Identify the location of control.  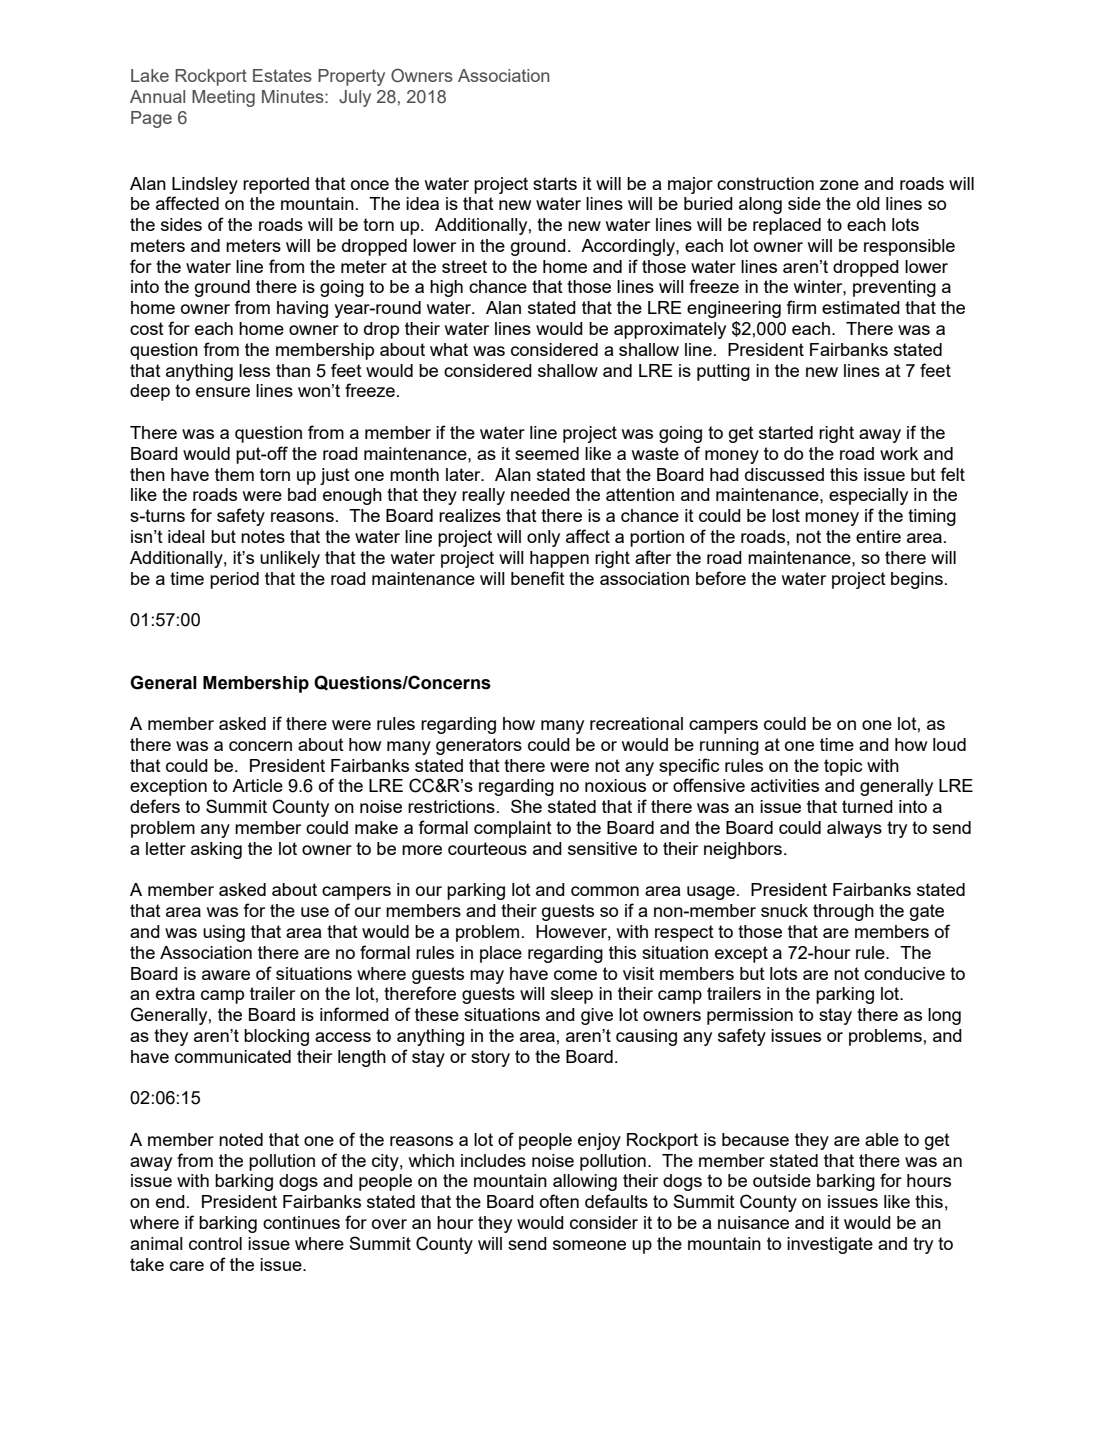
(215, 1243).
